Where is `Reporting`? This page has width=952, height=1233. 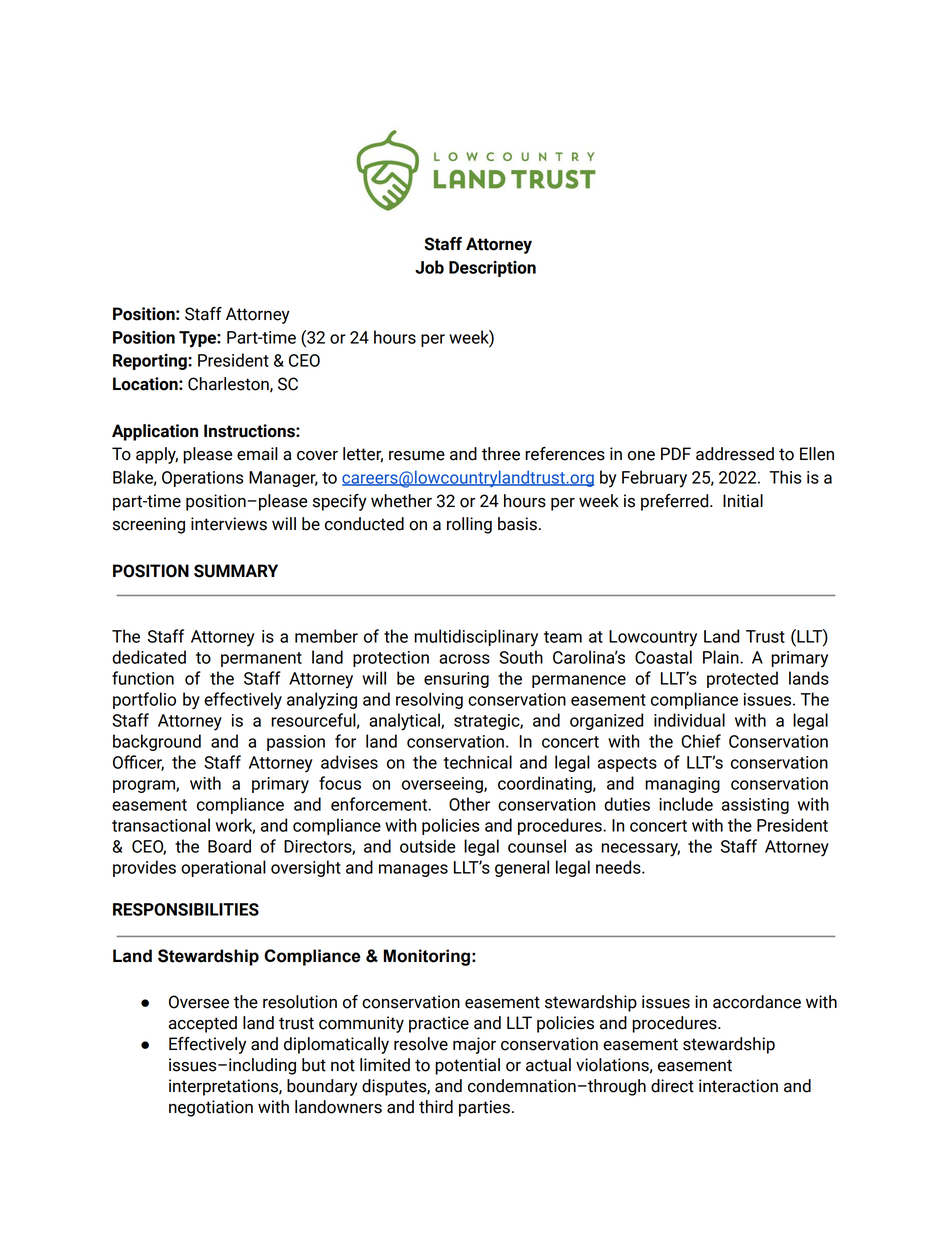
Reporting is located at coordinates (151, 362).
